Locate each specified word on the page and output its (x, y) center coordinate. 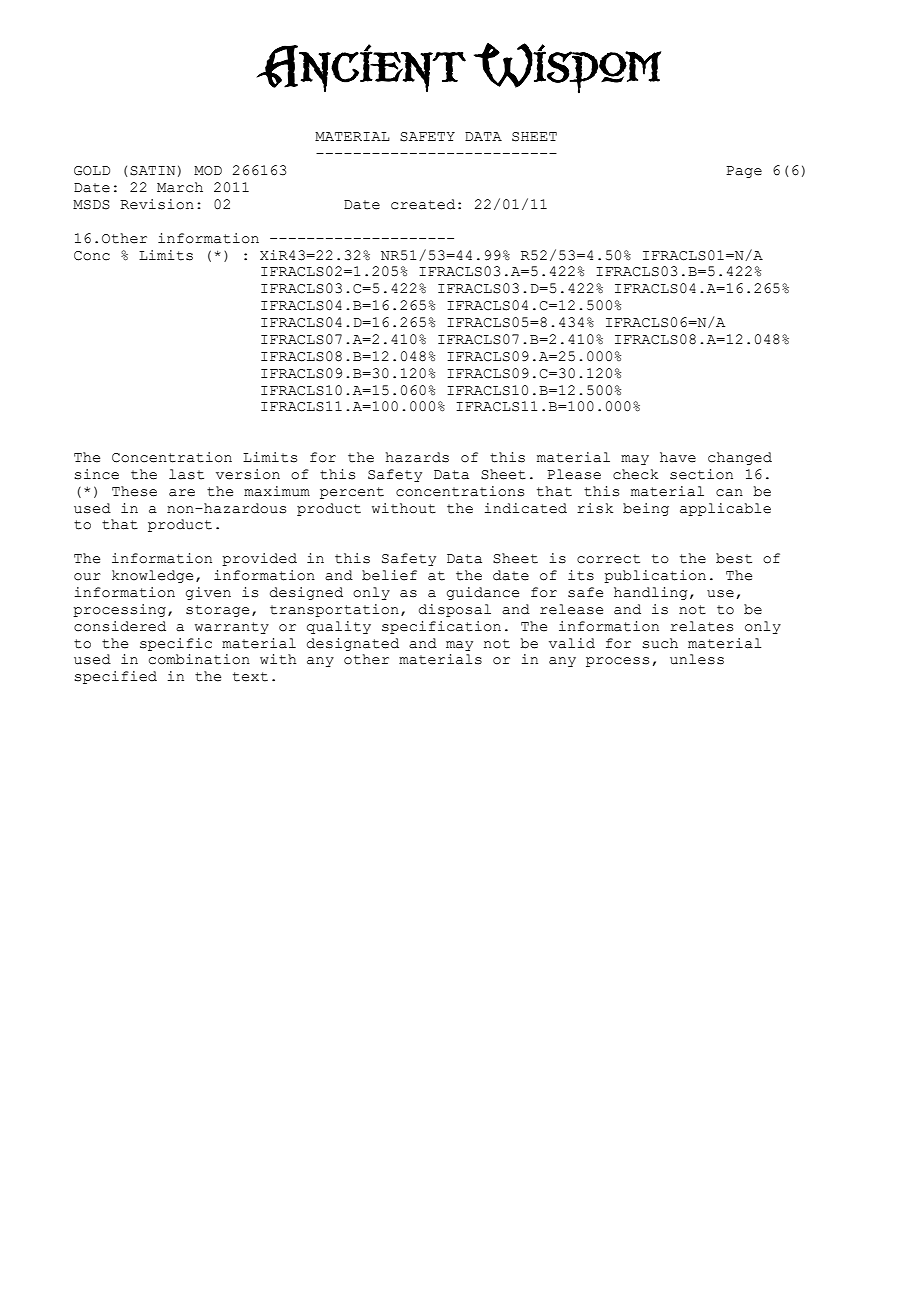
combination (199, 659)
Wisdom (567, 68)
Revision (157, 204)
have (678, 457)
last (186, 474)
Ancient (361, 68)
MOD (208, 171)
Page (744, 172)
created (423, 204)
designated (353, 644)
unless (697, 659)
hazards (417, 457)
